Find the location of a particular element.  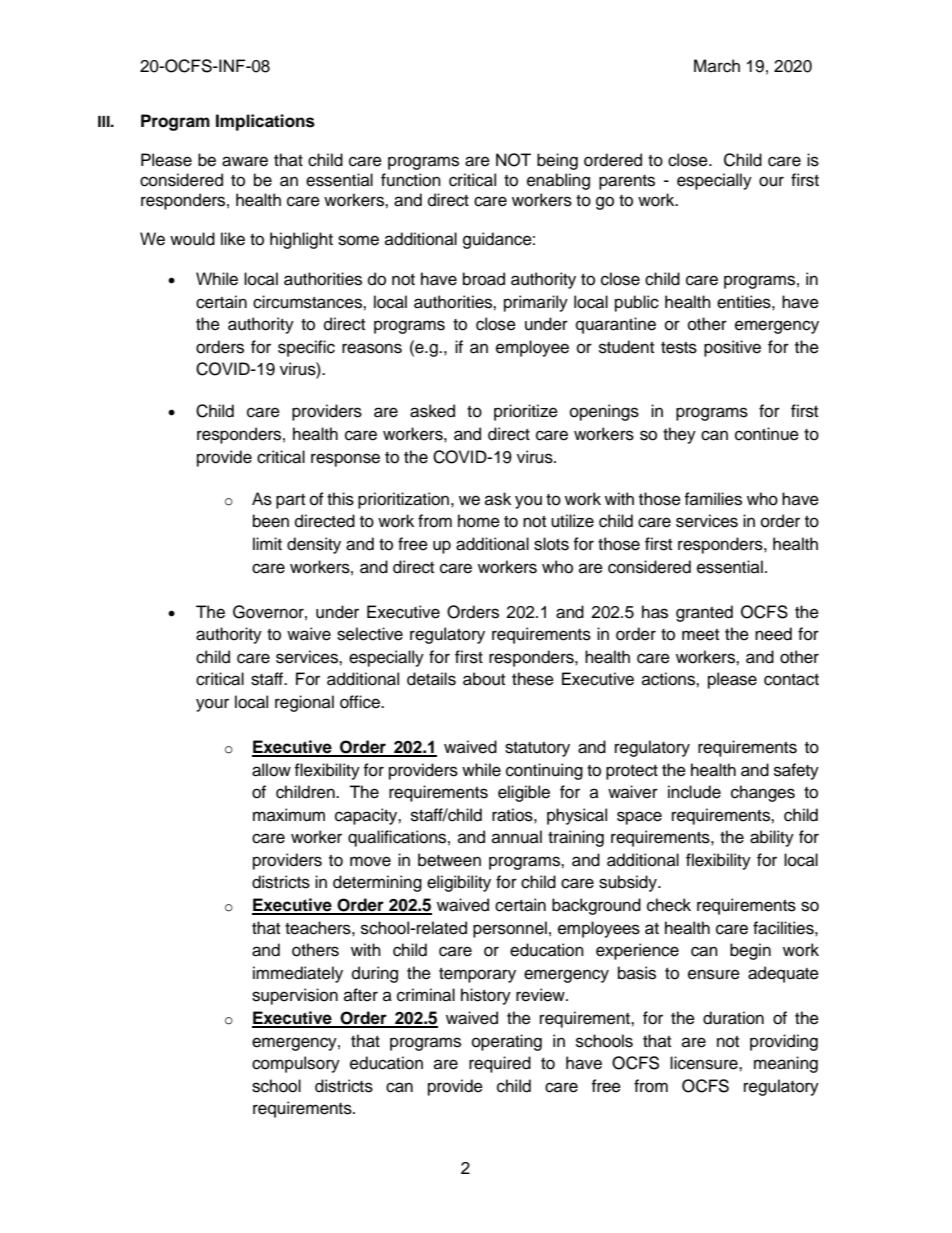

about is located at coordinates (484, 679).
